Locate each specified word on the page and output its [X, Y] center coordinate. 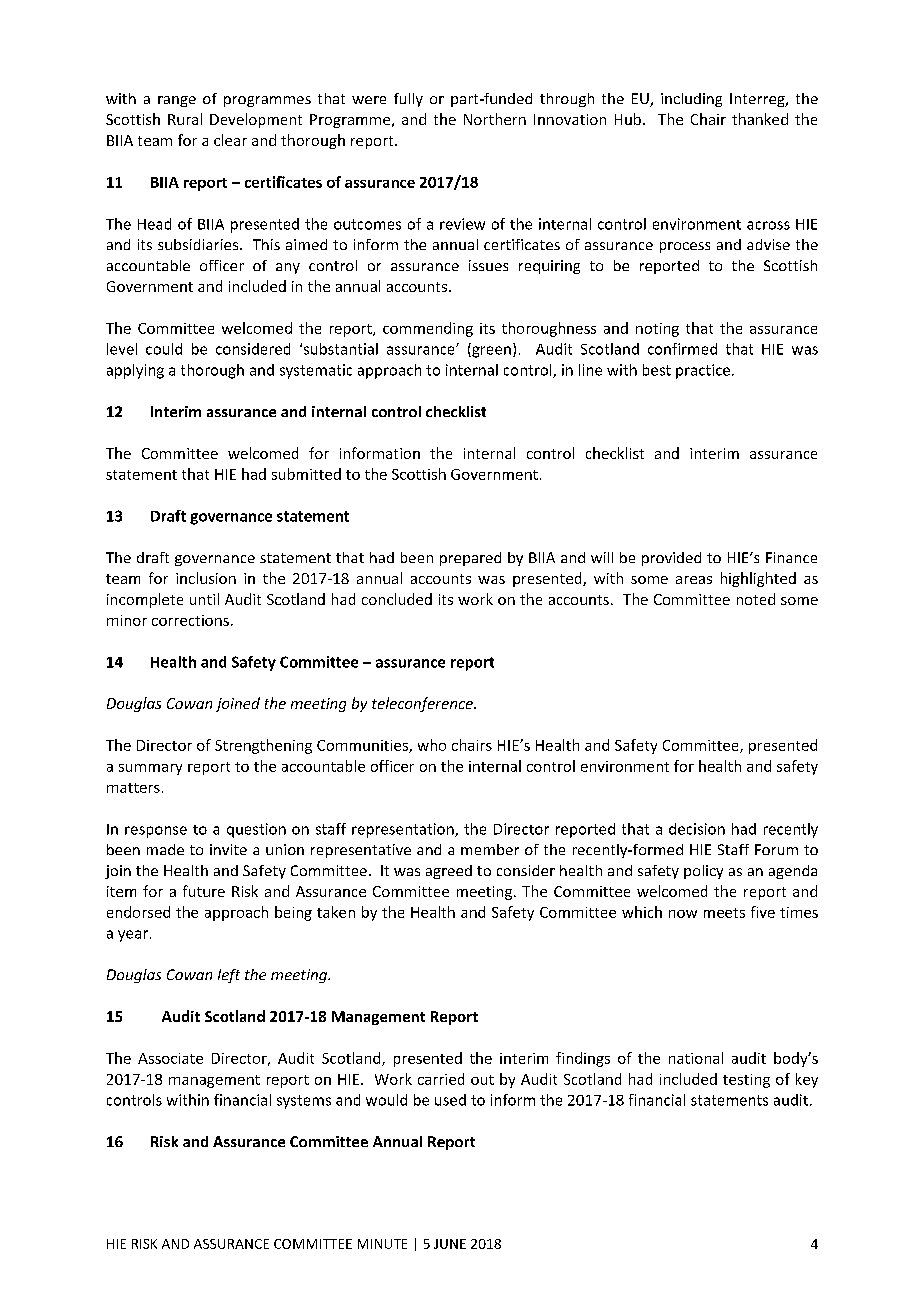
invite [228, 849]
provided [671, 559]
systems [304, 1102]
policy [703, 872]
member [490, 849]
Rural [185, 119]
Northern [495, 119]
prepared [470, 559]
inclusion [206, 578]
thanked [760, 119]
